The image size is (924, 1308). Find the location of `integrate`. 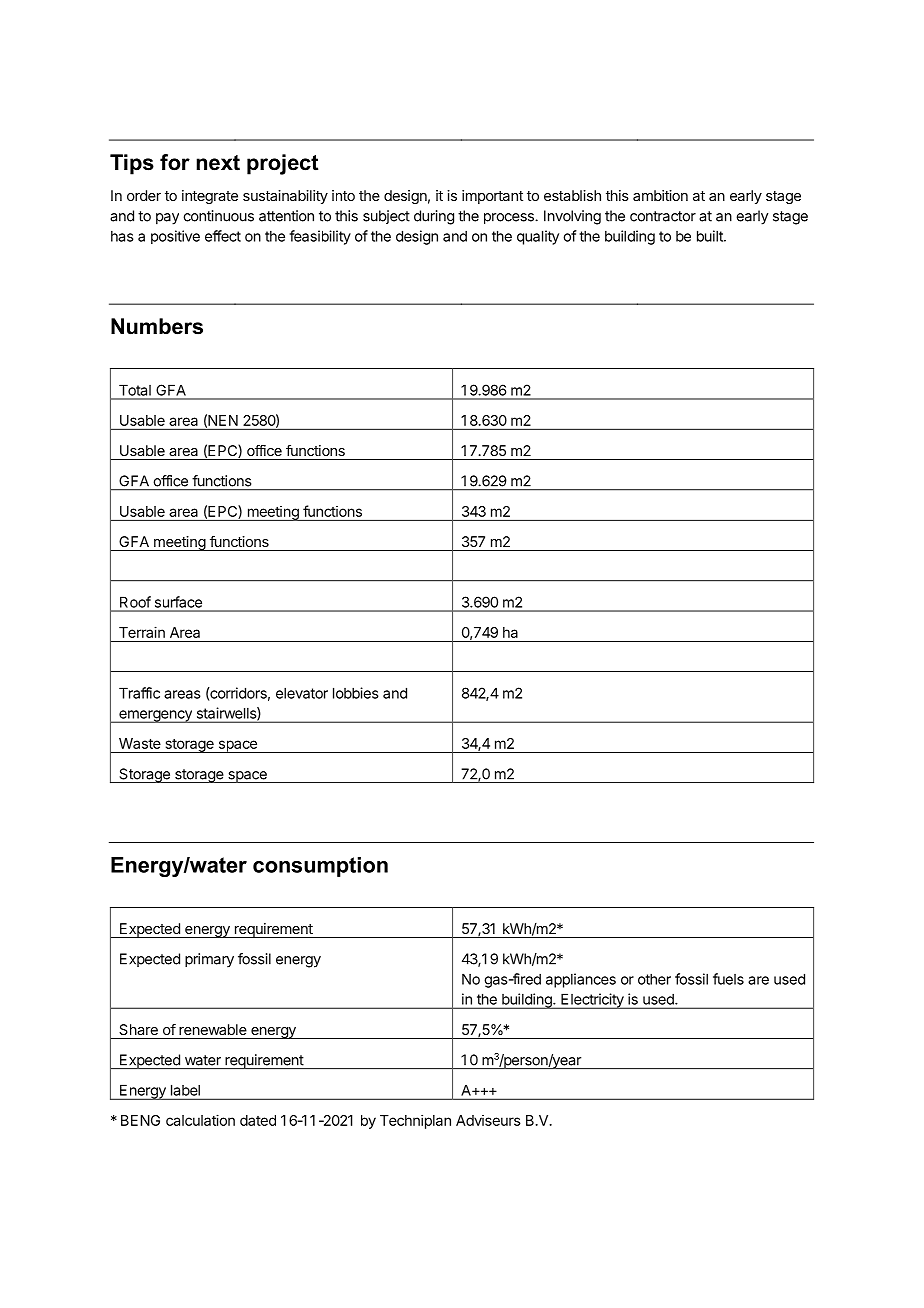

integrate is located at coordinates (210, 197).
